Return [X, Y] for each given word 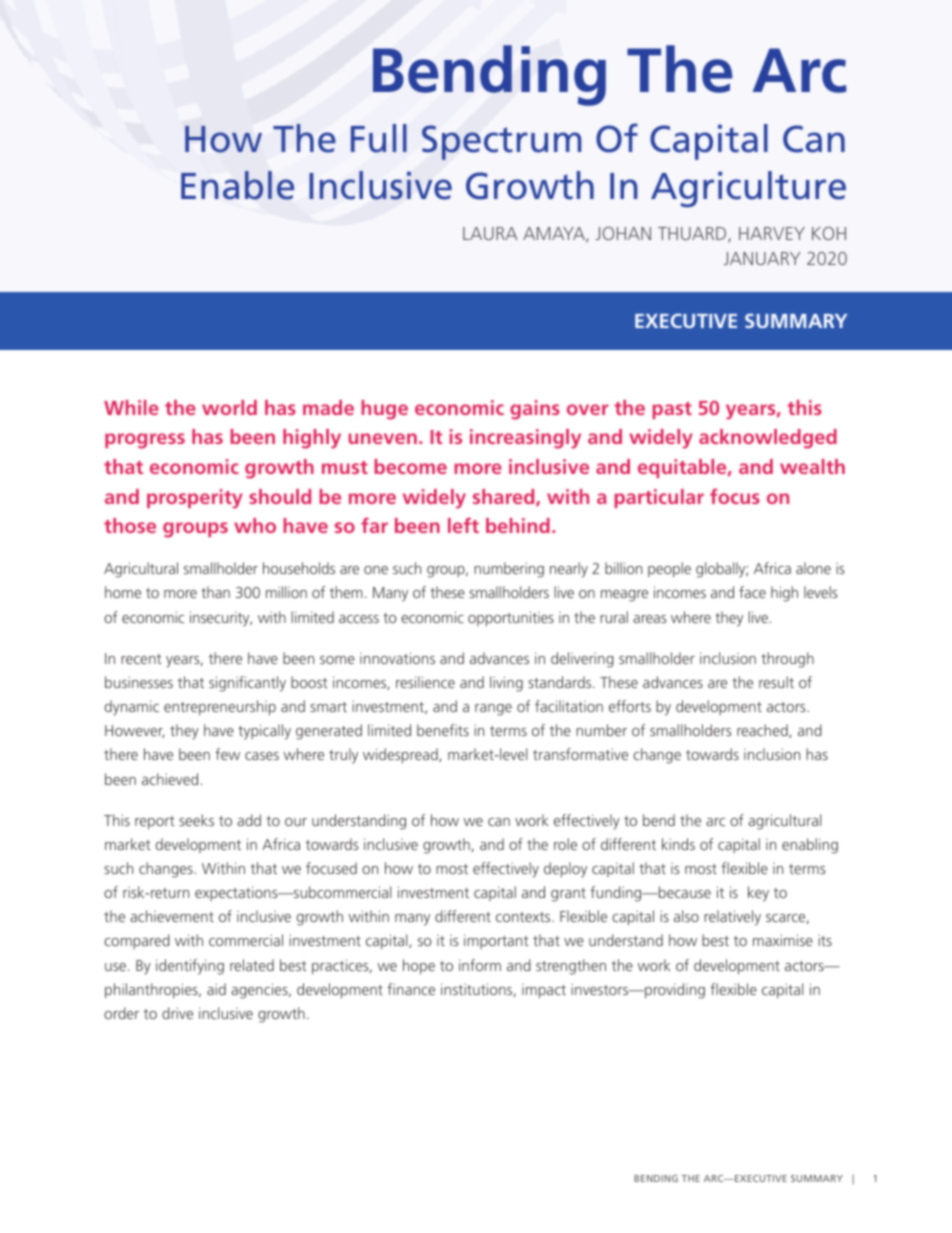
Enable [237, 185]
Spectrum [501, 142]
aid [216, 989]
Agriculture [748, 189]
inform [480, 965]
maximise [783, 940]
